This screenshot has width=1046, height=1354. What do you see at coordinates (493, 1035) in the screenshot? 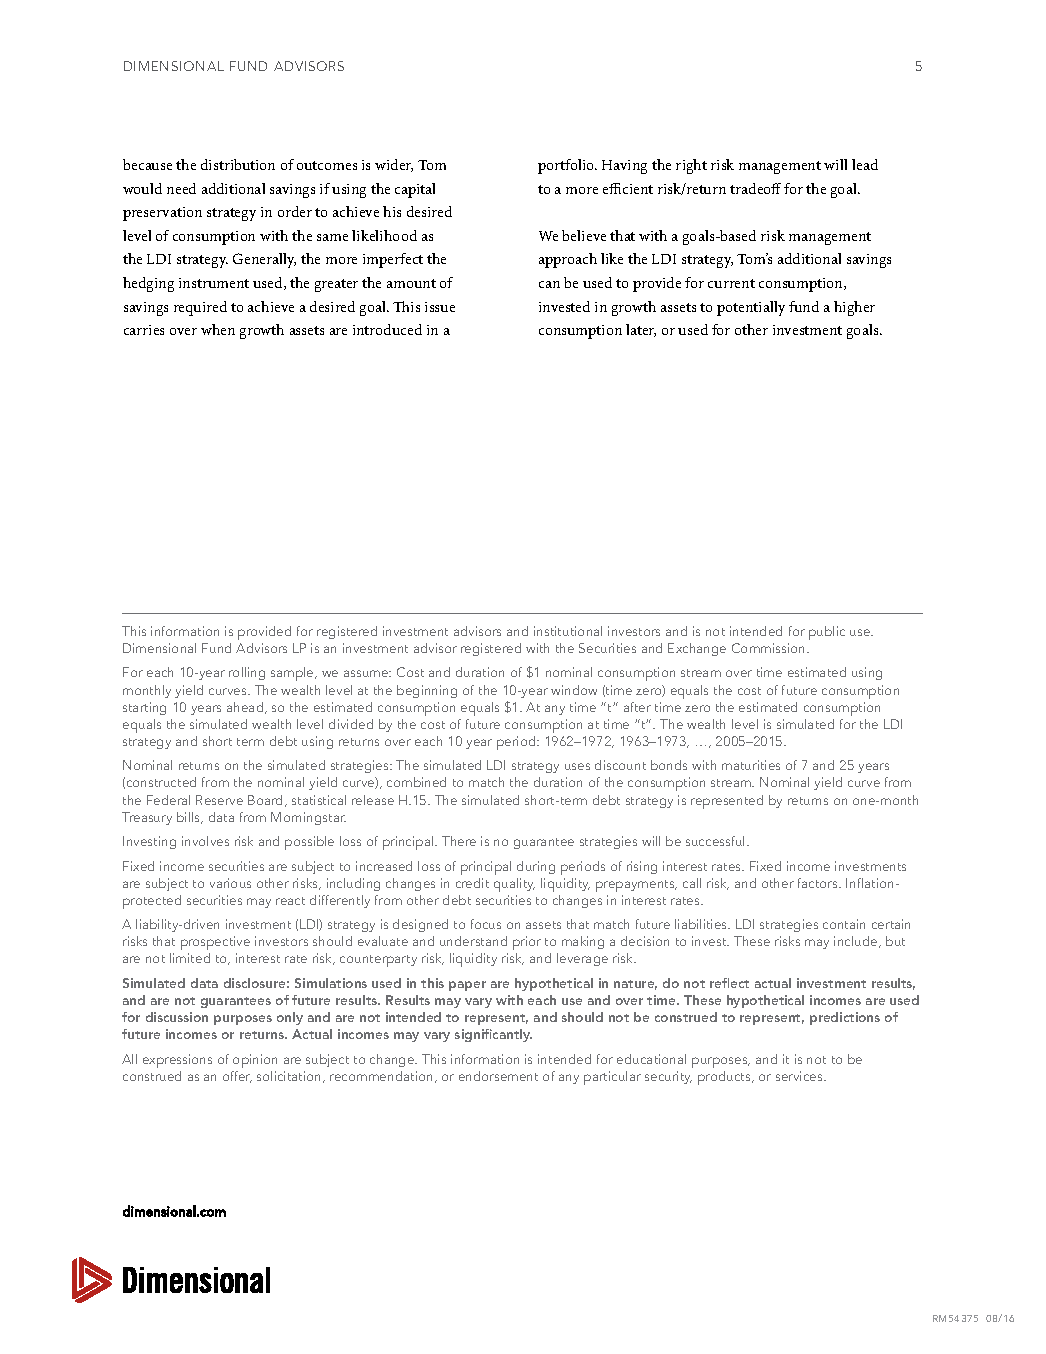
I see `significantly` at bounding box center [493, 1035].
